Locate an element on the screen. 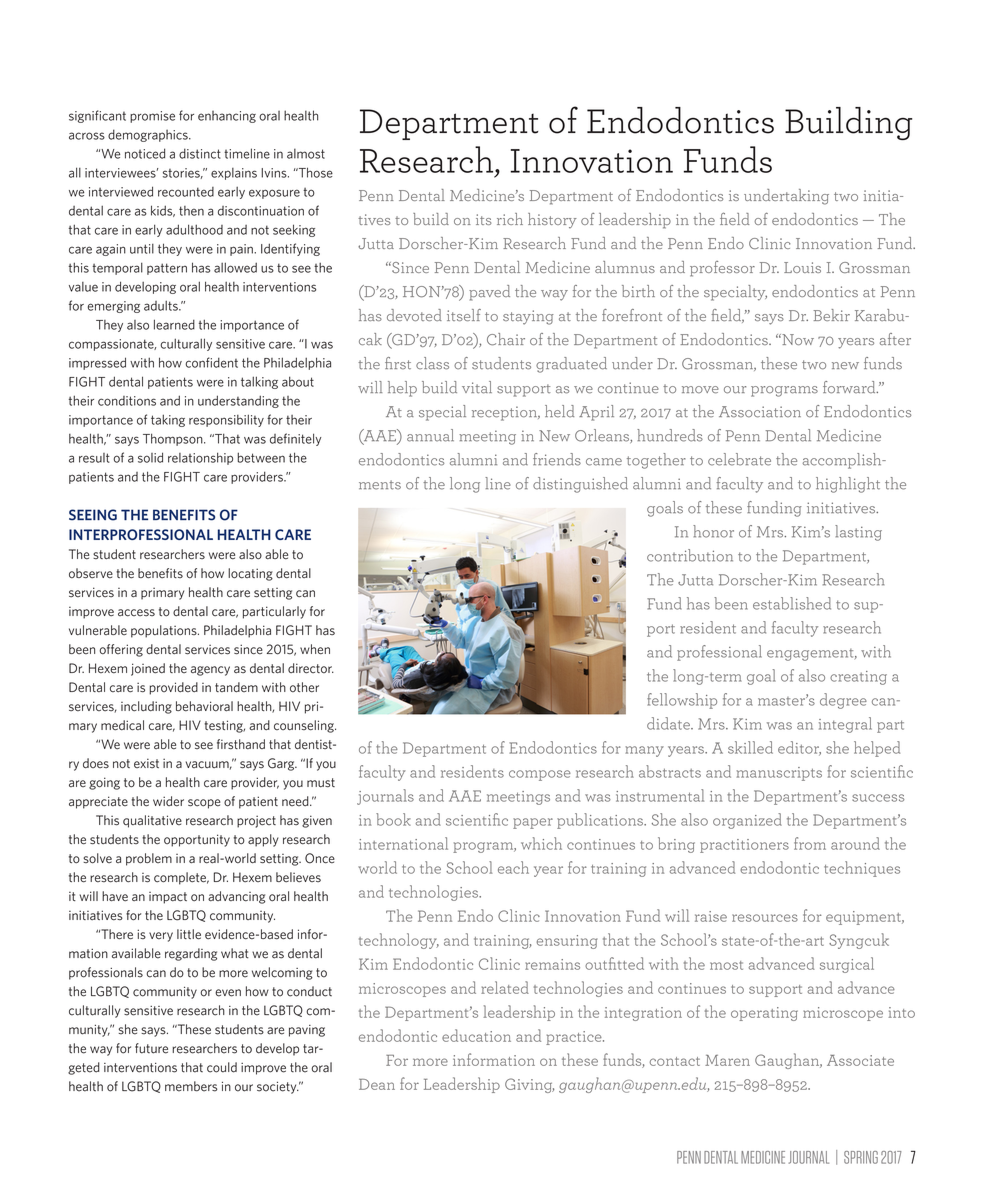 The width and height of the screenshot is (984, 1204). relationship is located at coordinates (200, 458).
